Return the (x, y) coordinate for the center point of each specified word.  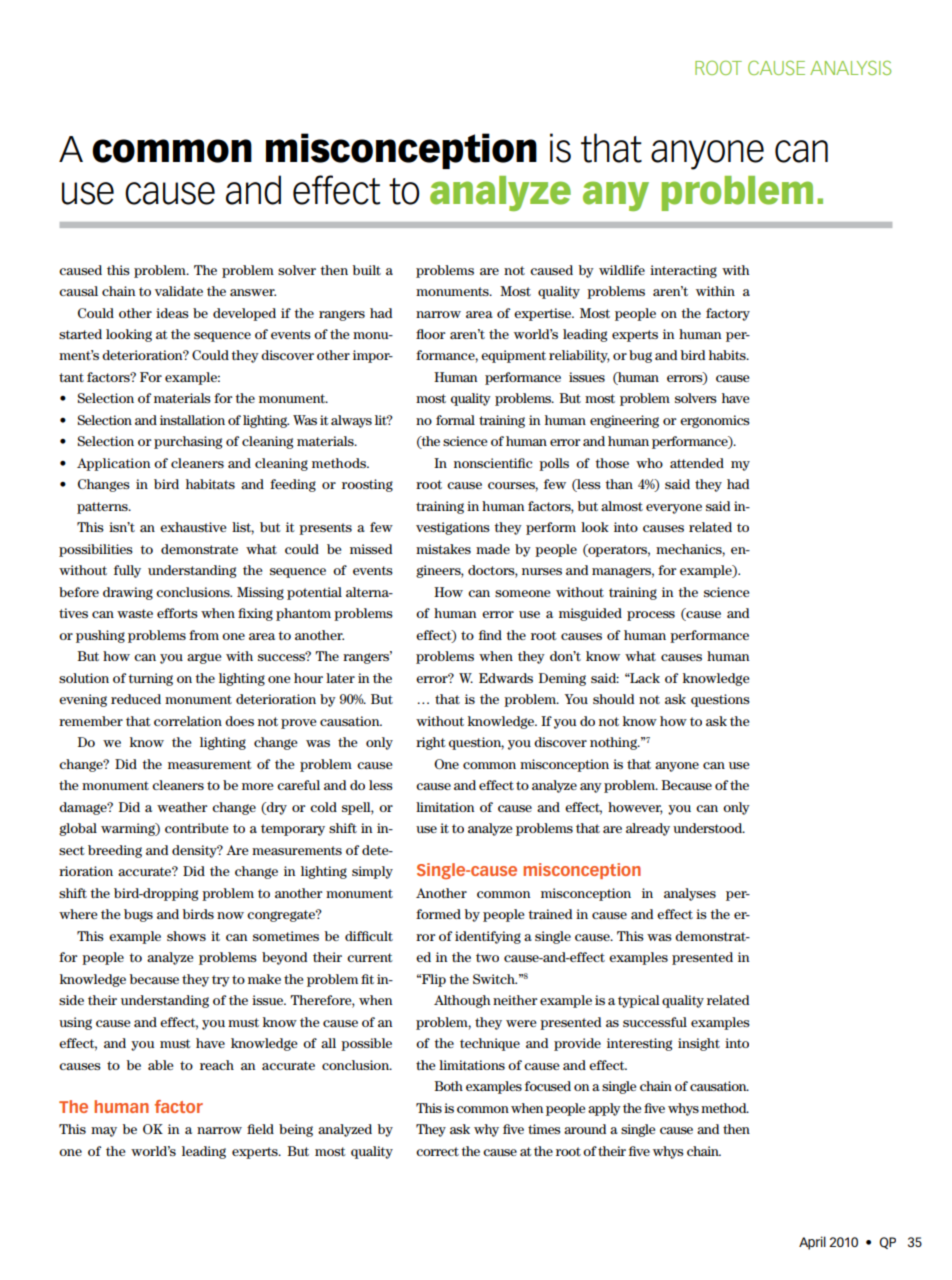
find (490, 635)
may (104, 1132)
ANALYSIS (850, 67)
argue (204, 658)
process (651, 616)
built (367, 270)
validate (179, 291)
